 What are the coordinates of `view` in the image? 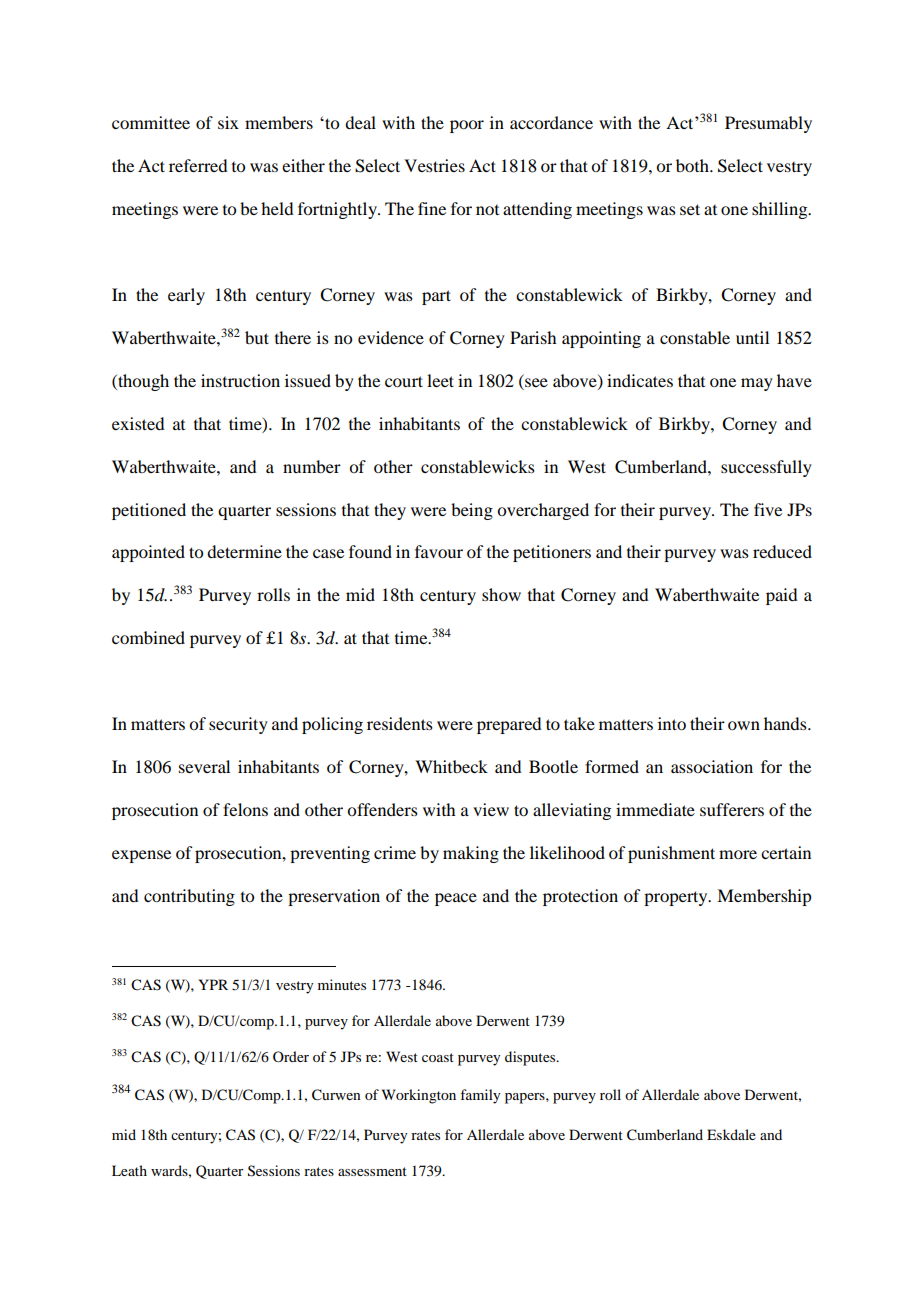 It's located at (491, 809).
